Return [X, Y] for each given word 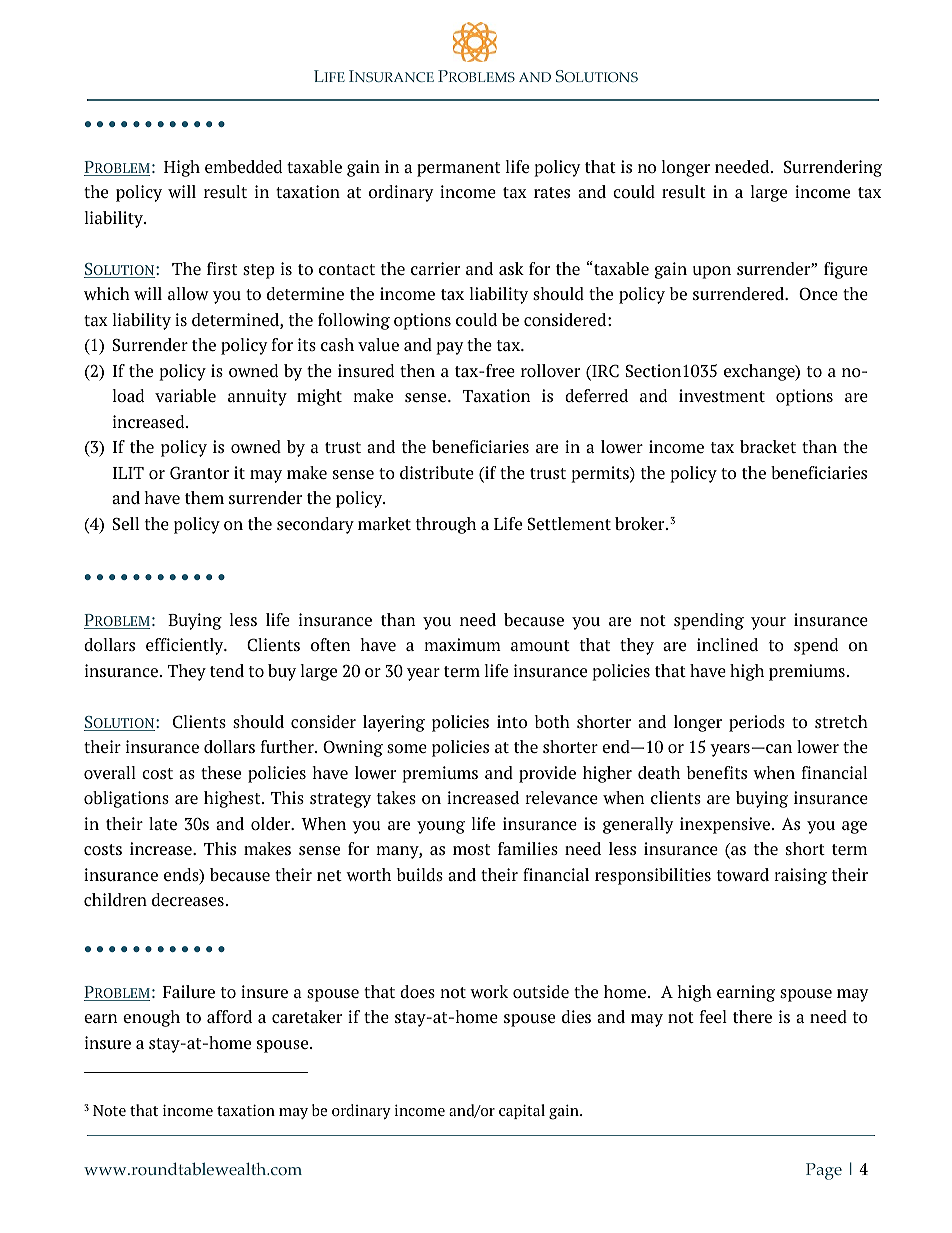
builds [420, 874]
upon [712, 272]
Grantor [199, 472]
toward [743, 874]
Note [109, 1110]
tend [227, 670]
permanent [458, 169]
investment [722, 395]
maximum [462, 644]
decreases [188, 899]
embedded [243, 166]
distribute [437, 472]
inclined [727, 644]
